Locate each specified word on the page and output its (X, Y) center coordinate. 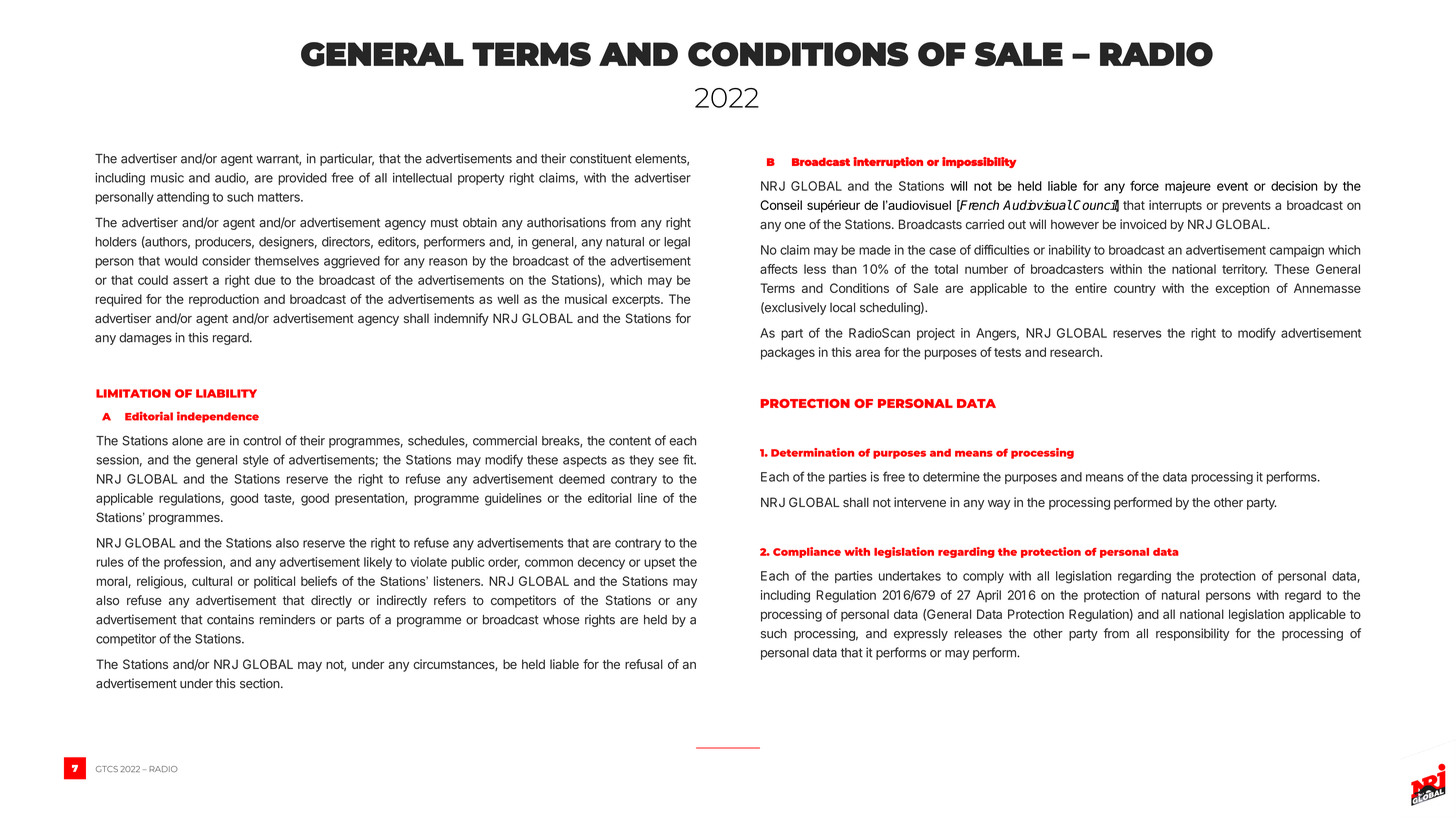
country (1135, 290)
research (1075, 352)
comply (983, 577)
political (274, 582)
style (256, 461)
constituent (601, 158)
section (260, 683)
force (1144, 186)
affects (779, 269)
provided (302, 179)
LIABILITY (226, 393)
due (264, 280)
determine (951, 477)
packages (788, 353)
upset (660, 564)
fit (689, 459)
